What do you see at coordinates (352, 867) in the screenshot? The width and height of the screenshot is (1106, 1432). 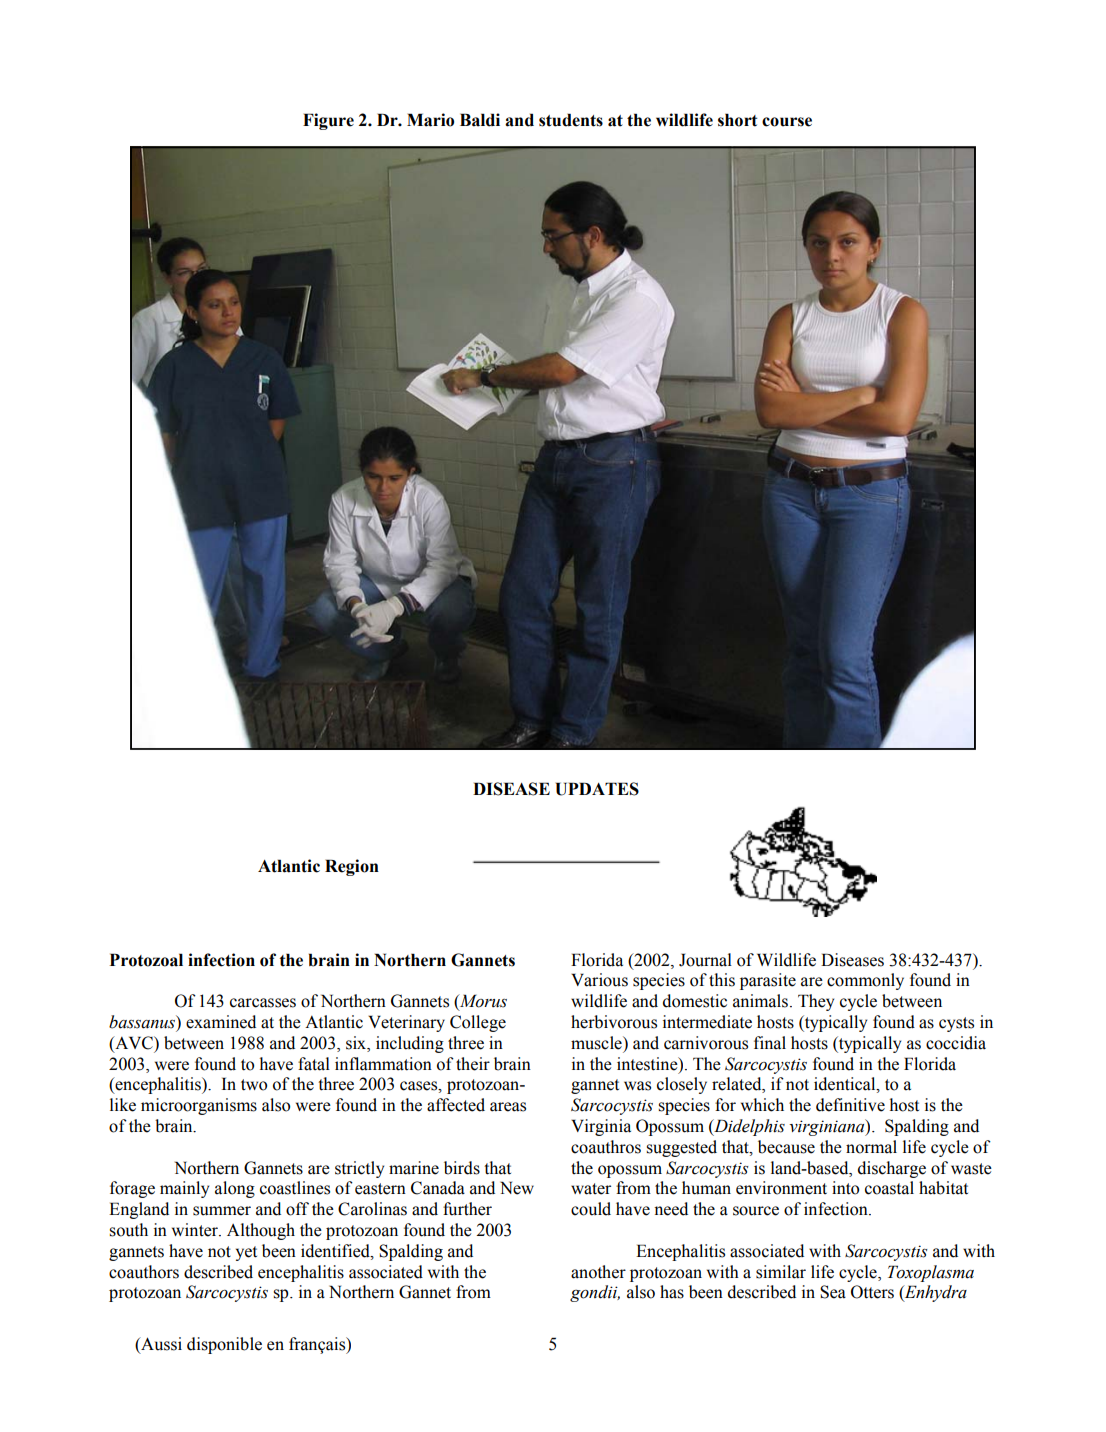 I see `Region` at bounding box center [352, 867].
